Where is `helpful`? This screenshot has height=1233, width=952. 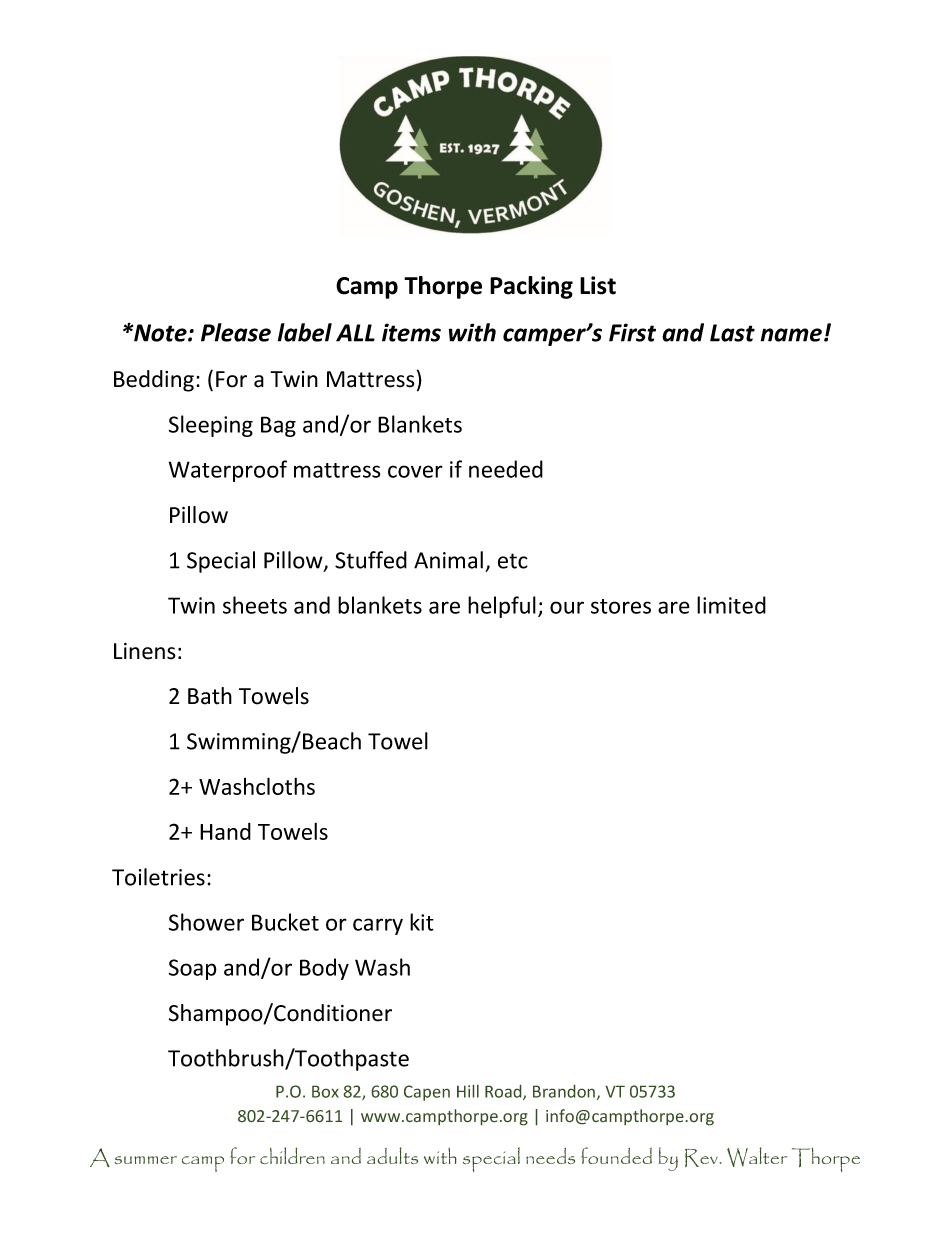
helpful is located at coordinates (502, 607).
